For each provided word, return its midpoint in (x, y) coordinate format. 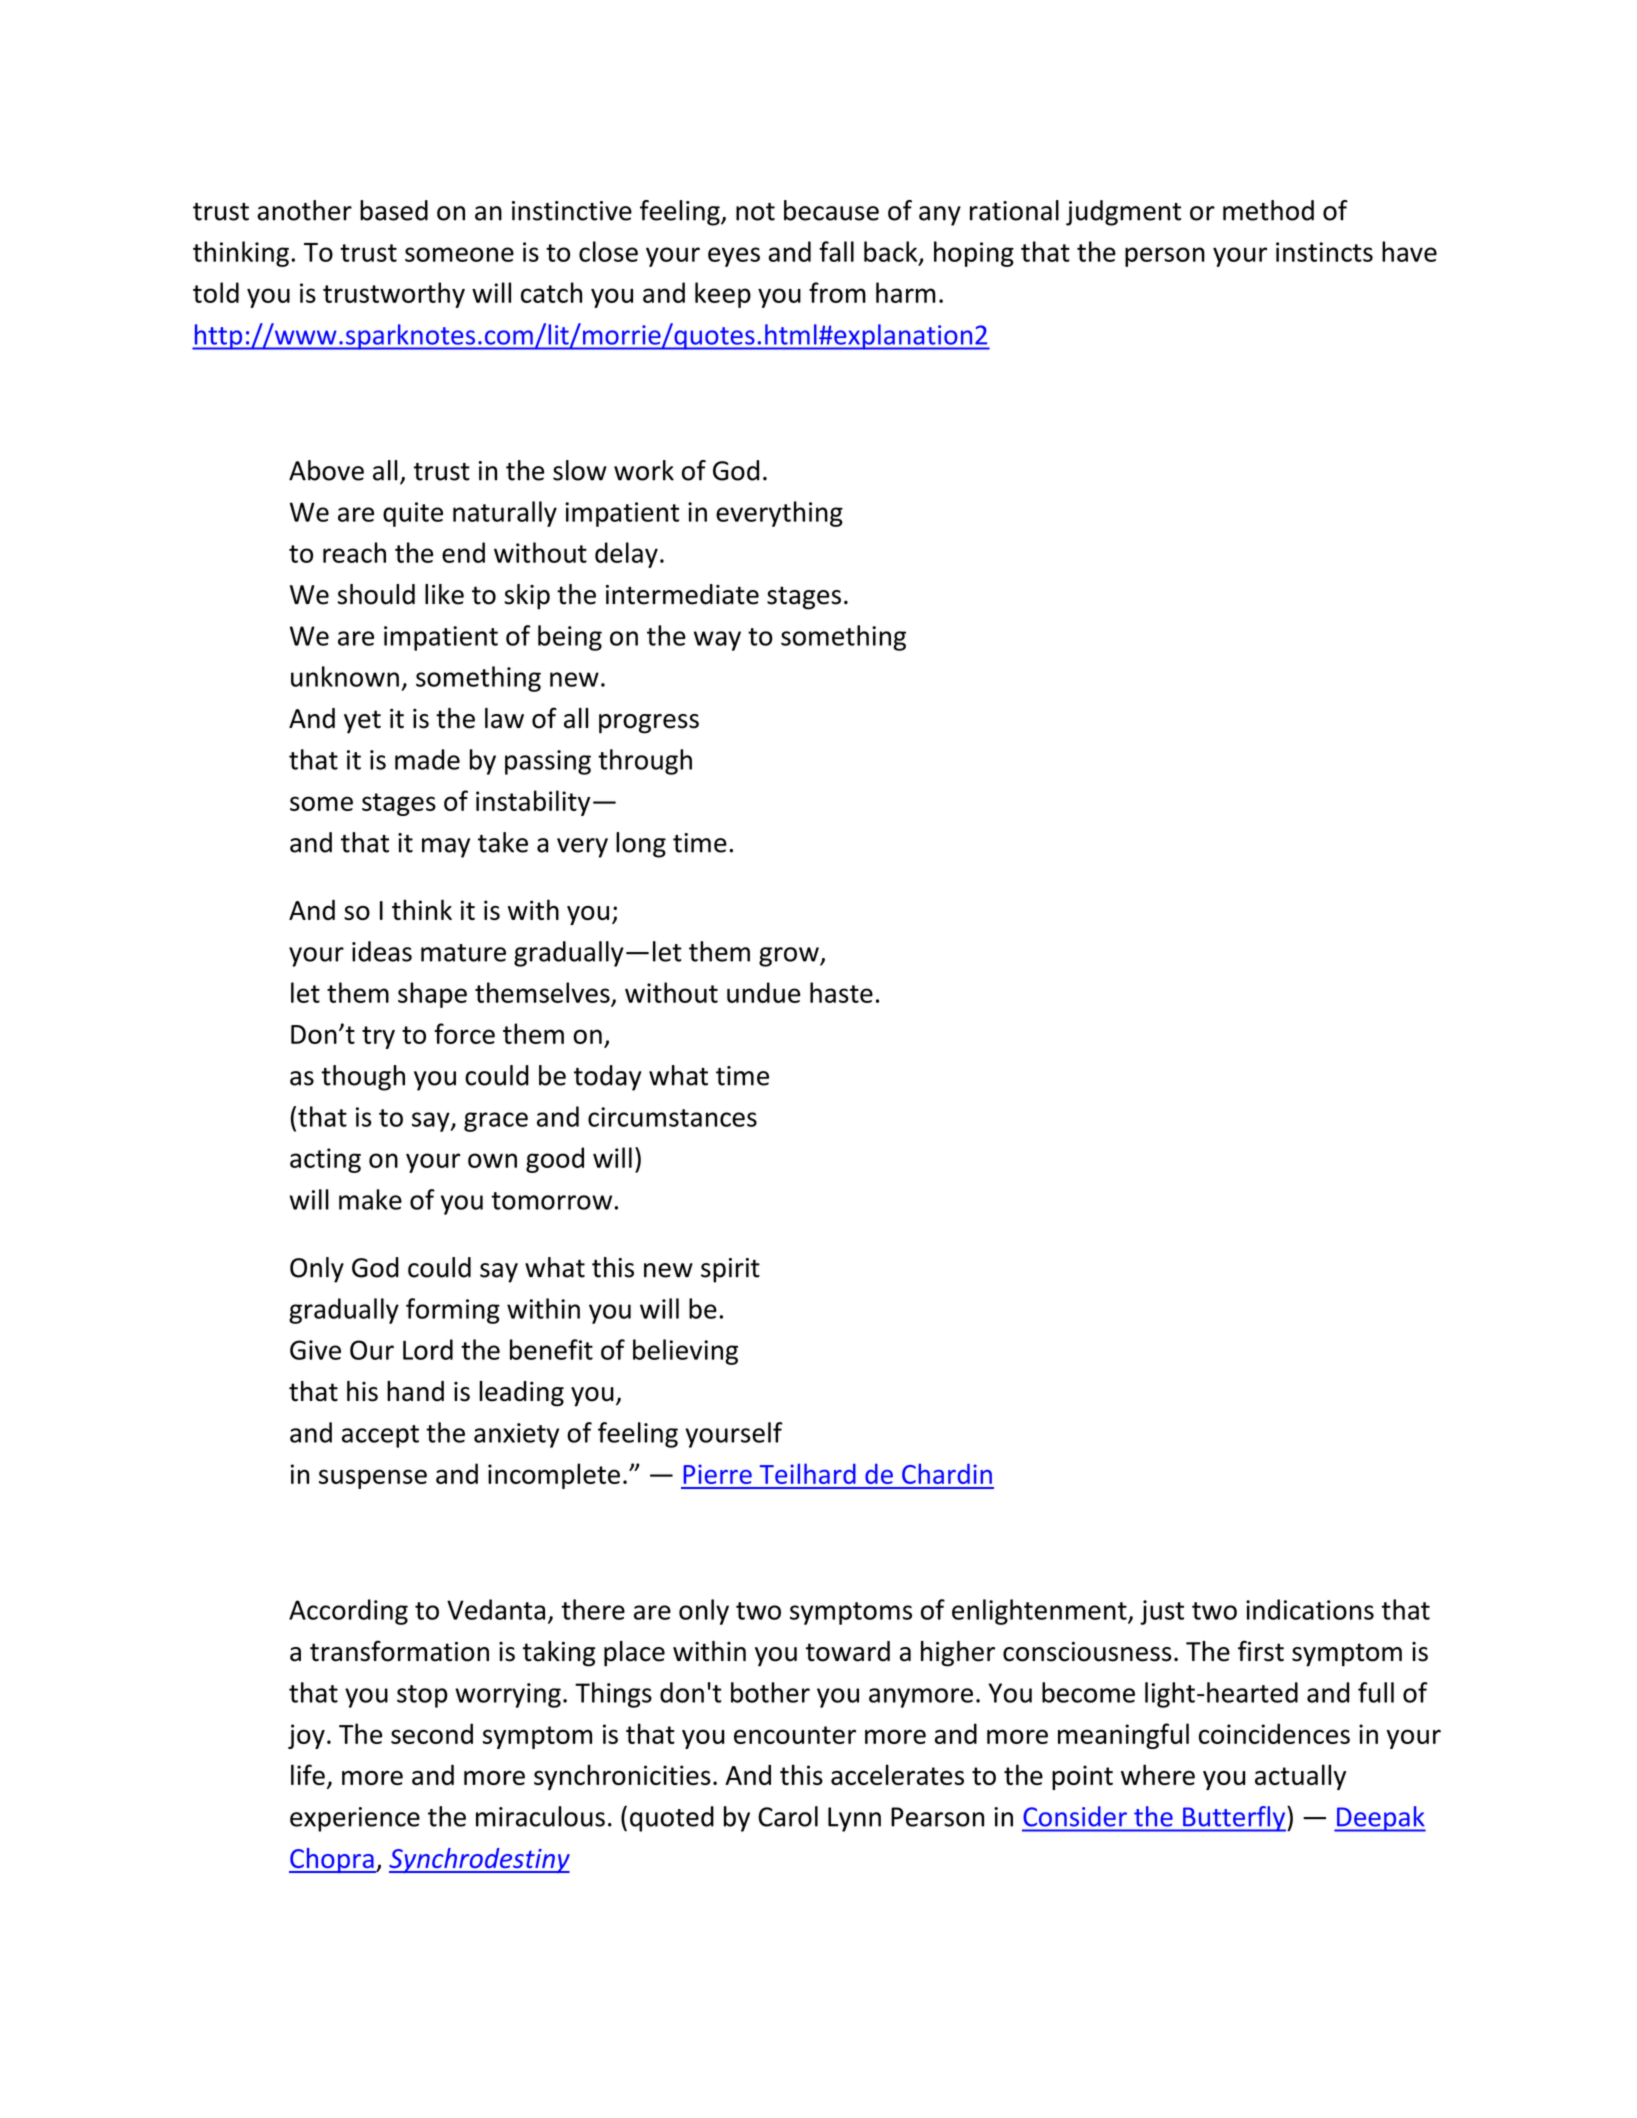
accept (380, 1436)
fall (836, 251)
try (378, 1037)
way (717, 641)
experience (355, 1819)
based (394, 210)
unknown (345, 676)
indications (1310, 1609)
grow (790, 957)
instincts (1324, 252)
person (1165, 257)
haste (841, 992)
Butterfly (1234, 1819)
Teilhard (808, 1473)
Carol (788, 1816)
